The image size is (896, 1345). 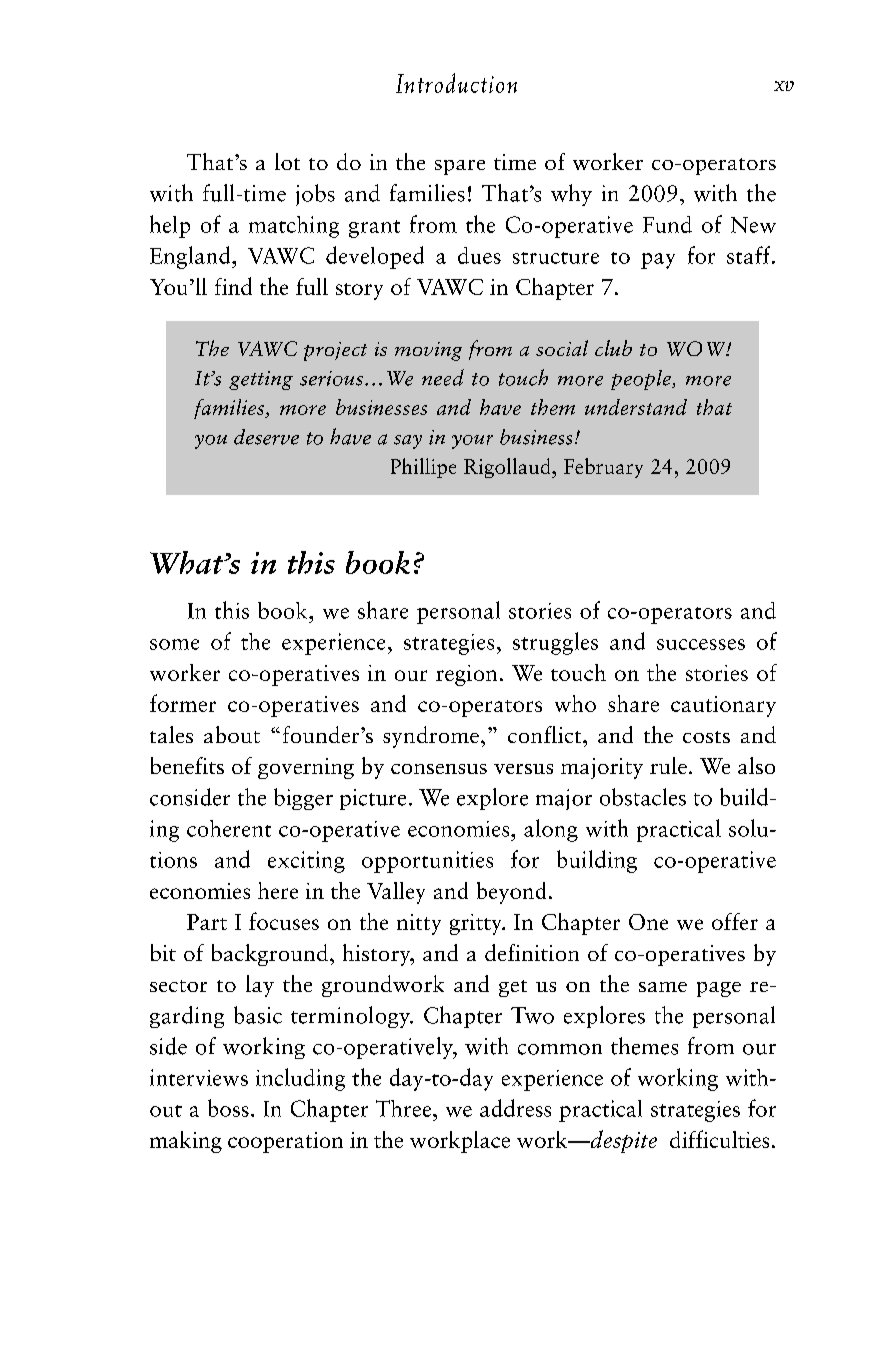 What do you see at coordinates (266, 437) in the image?
I see `deserve` at bounding box center [266, 437].
